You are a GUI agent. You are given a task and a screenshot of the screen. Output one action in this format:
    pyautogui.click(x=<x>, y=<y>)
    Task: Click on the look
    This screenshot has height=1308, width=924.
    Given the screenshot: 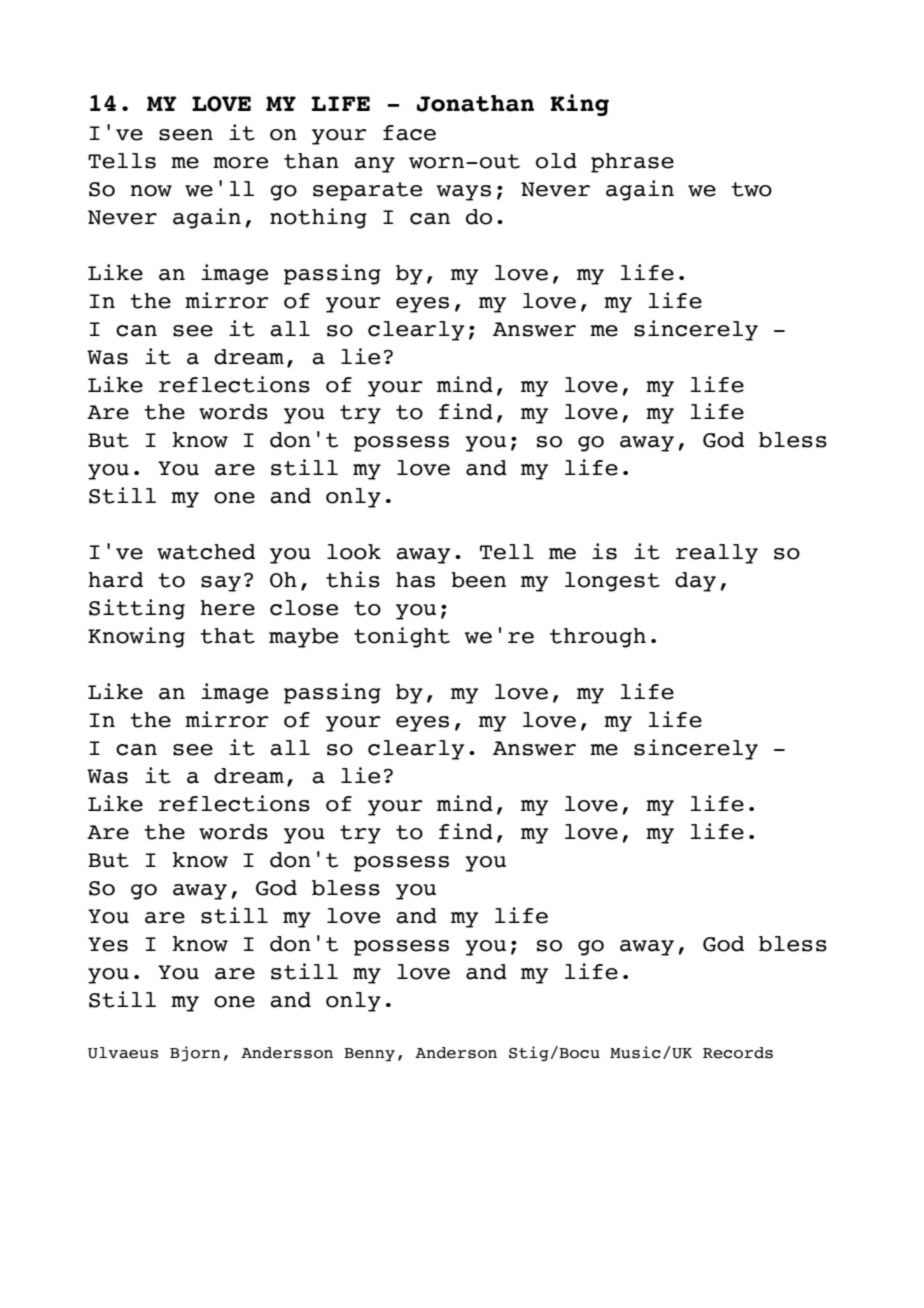 What is the action you would take?
    pyautogui.click(x=354, y=552)
